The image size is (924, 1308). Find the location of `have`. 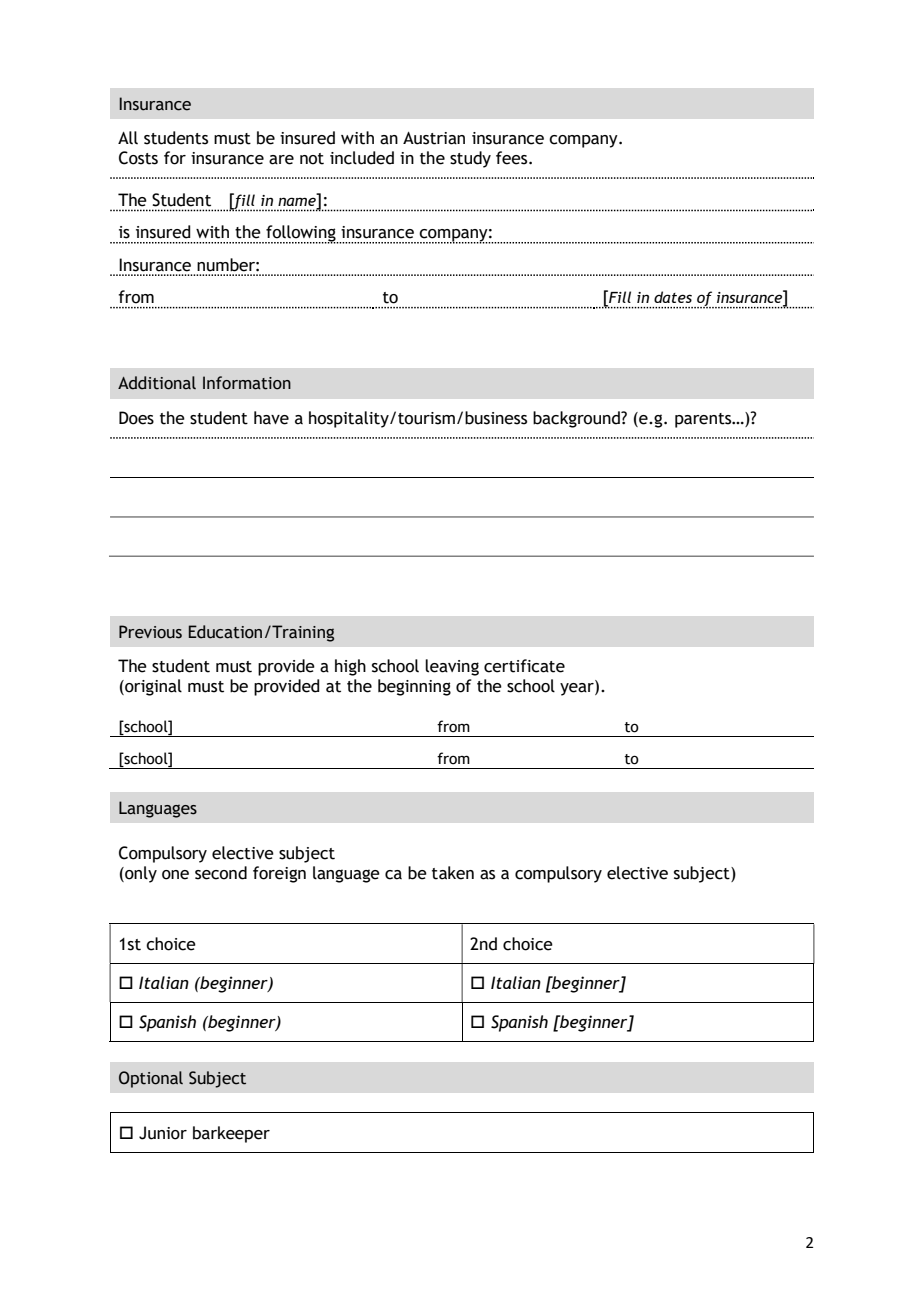

have is located at coordinates (271, 418).
